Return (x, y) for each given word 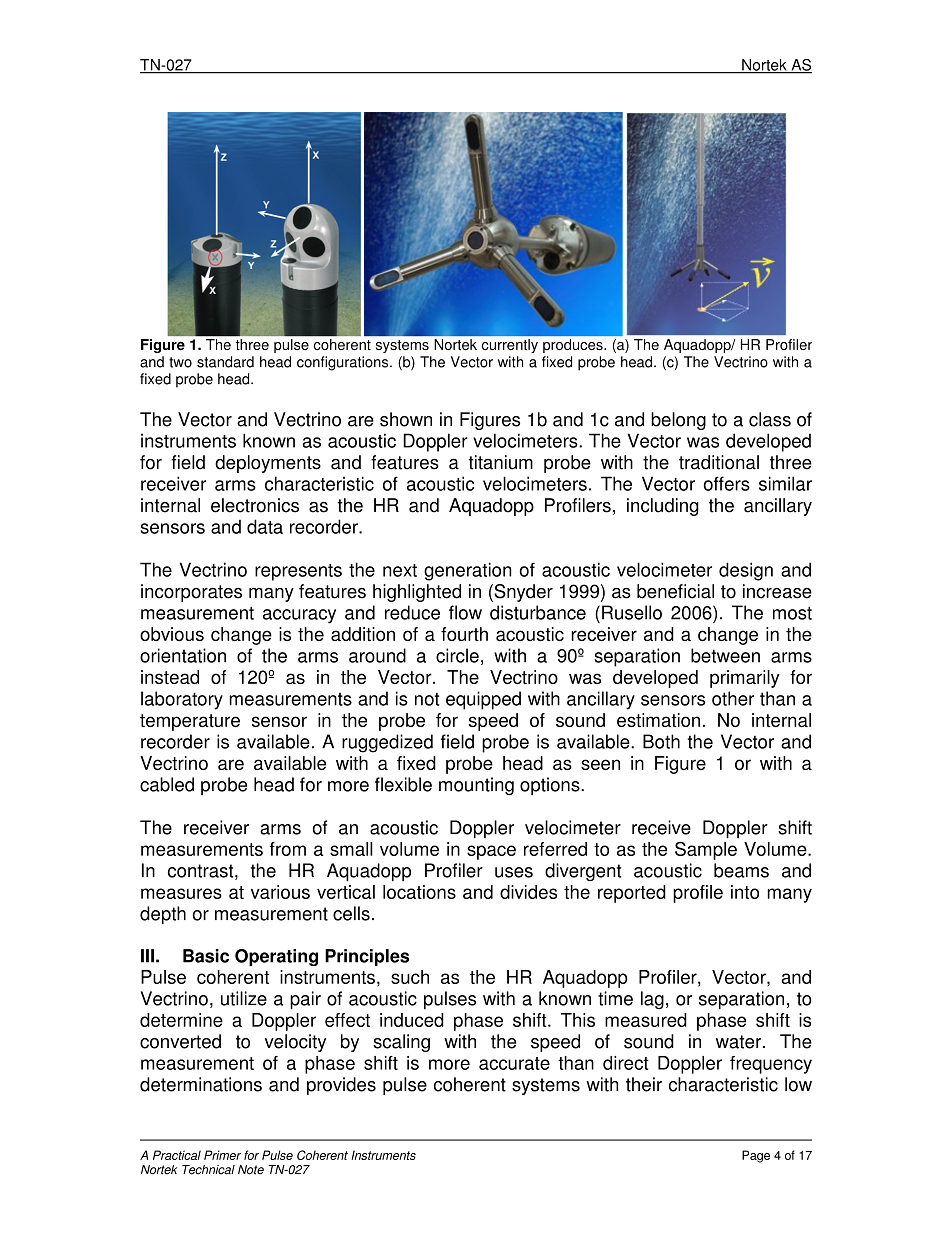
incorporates (191, 593)
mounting (476, 786)
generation (468, 571)
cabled (167, 784)
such (410, 977)
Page (756, 1156)
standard (225, 362)
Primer (222, 1155)
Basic (206, 956)
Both (661, 741)
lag (652, 1000)
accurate (514, 1063)
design (746, 571)
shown (406, 419)
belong (678, 421)
